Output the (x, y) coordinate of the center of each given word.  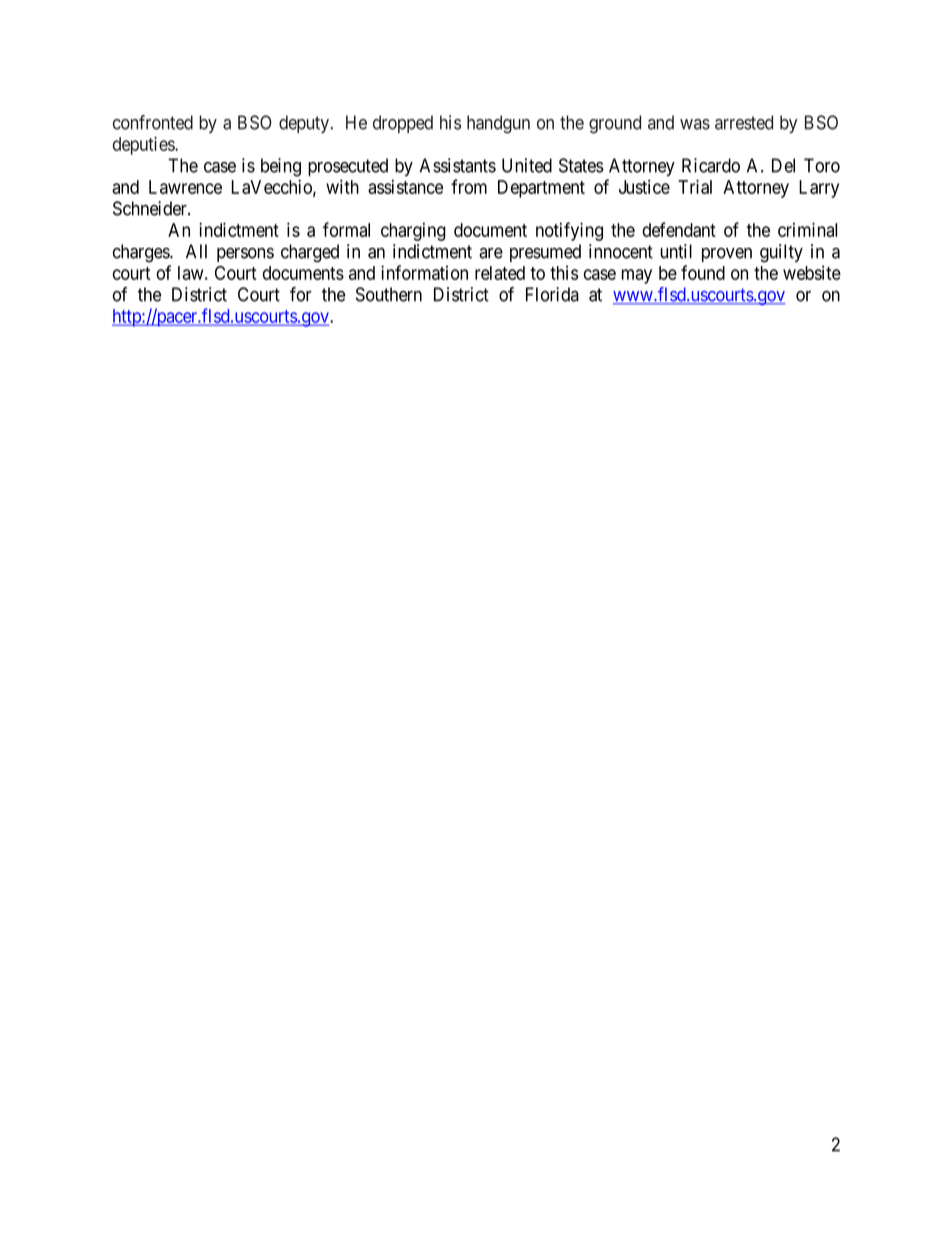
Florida (552, 294)
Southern (389, 294)
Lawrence (185, 187)
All (196, 251)
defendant (679, 229)
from (469, 186)
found (703, 272)
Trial (695, 186)
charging (413, 232)
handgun (498, 124)
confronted (153, 122)
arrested (744, 122)
